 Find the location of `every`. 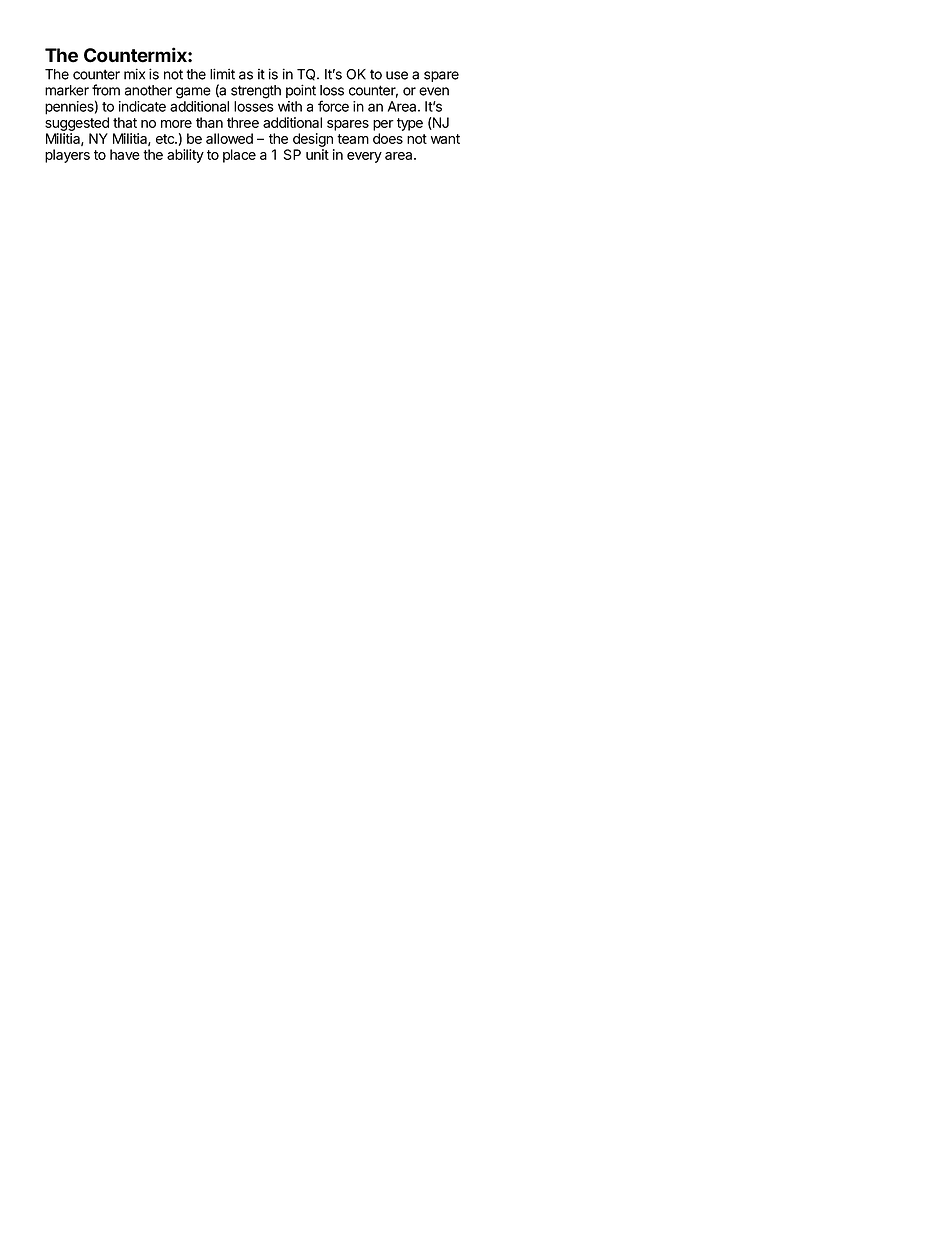

every is located at coordinates (364, 157).
